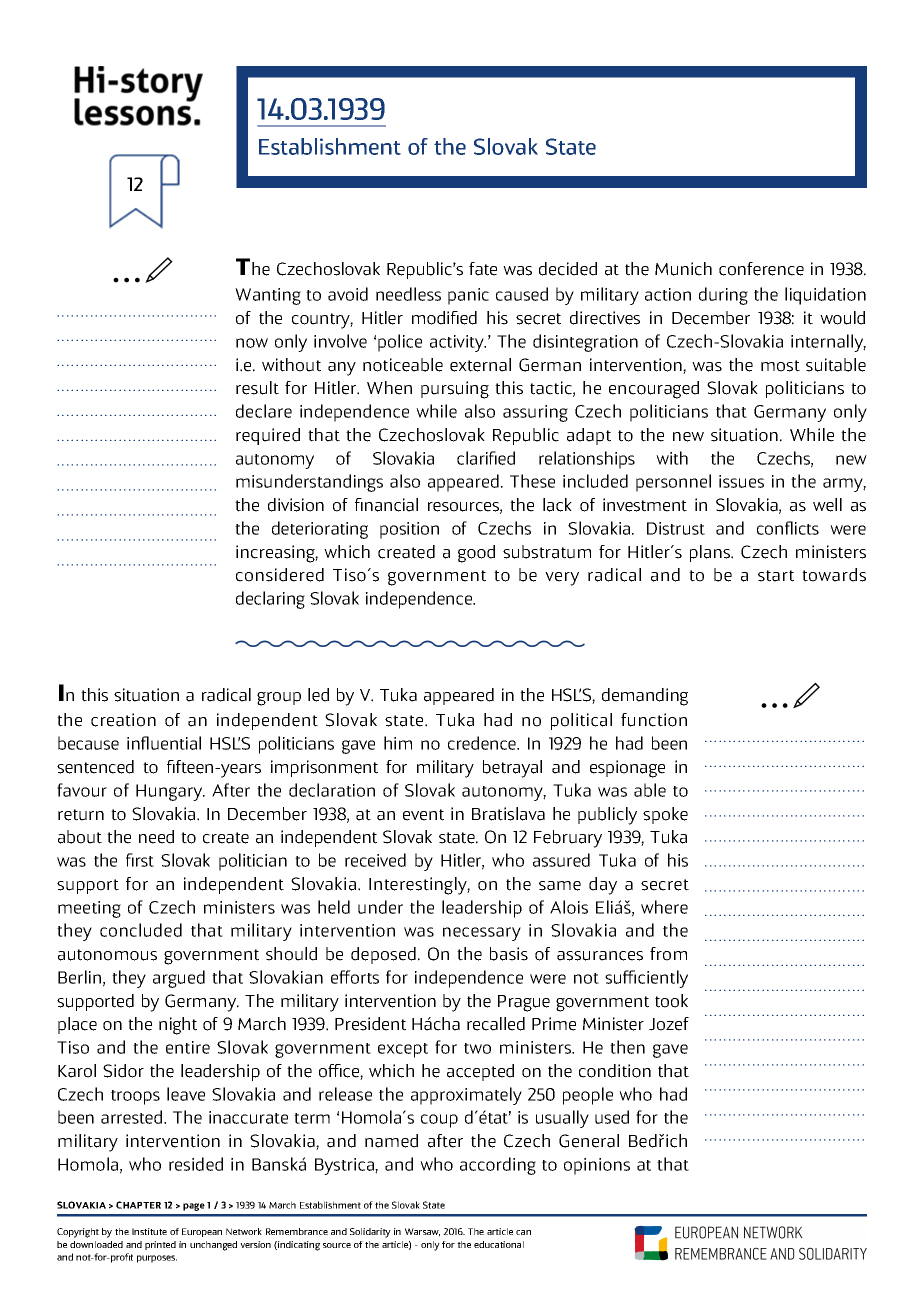 The height and width of the document is (1308, 924). What do you see at coordinates (149, 1231) in the document?
I see `Institute` at bounding box center [149, 1231].
